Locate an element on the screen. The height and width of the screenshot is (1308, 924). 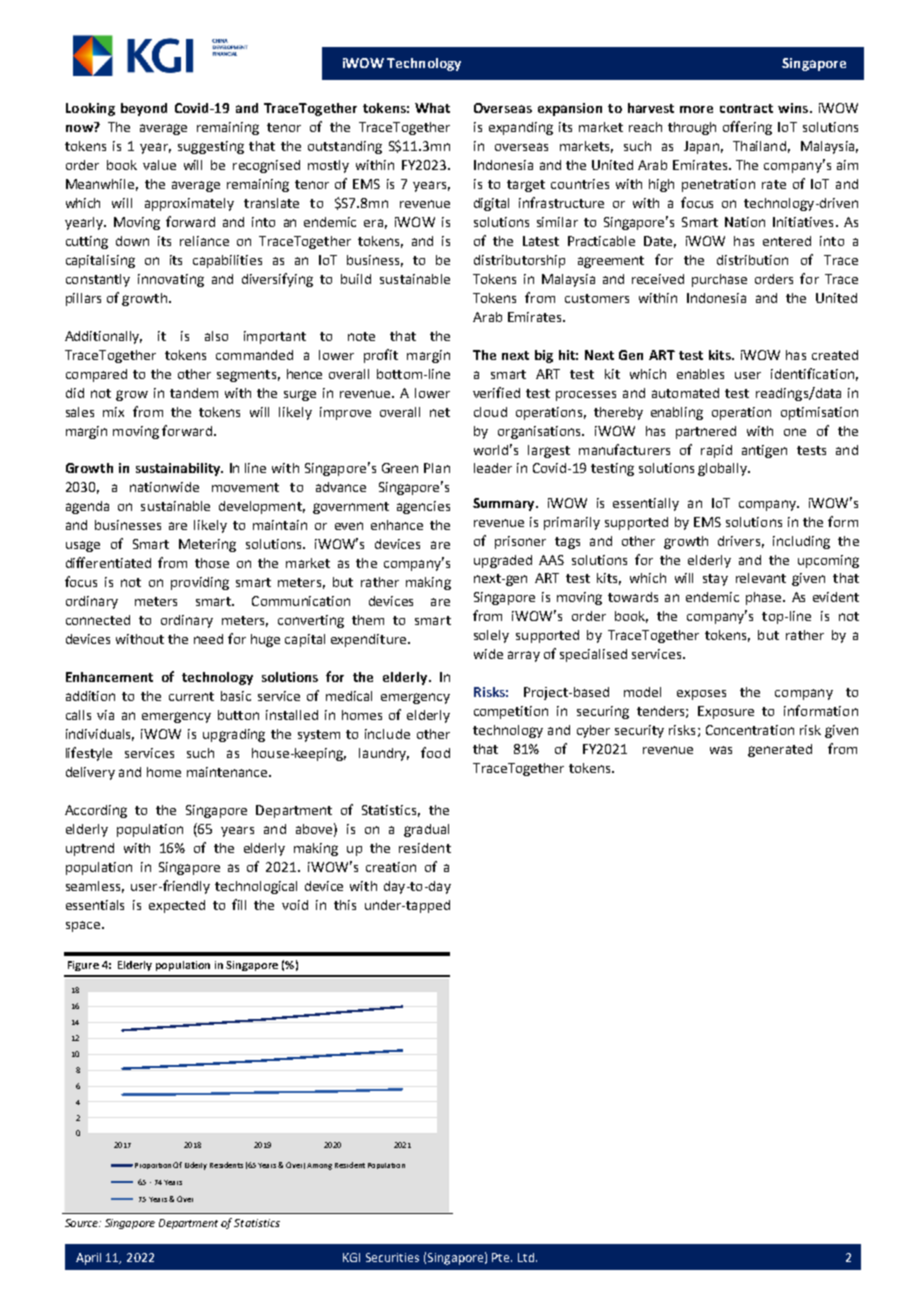
What is located at coordinates (432, 108).
